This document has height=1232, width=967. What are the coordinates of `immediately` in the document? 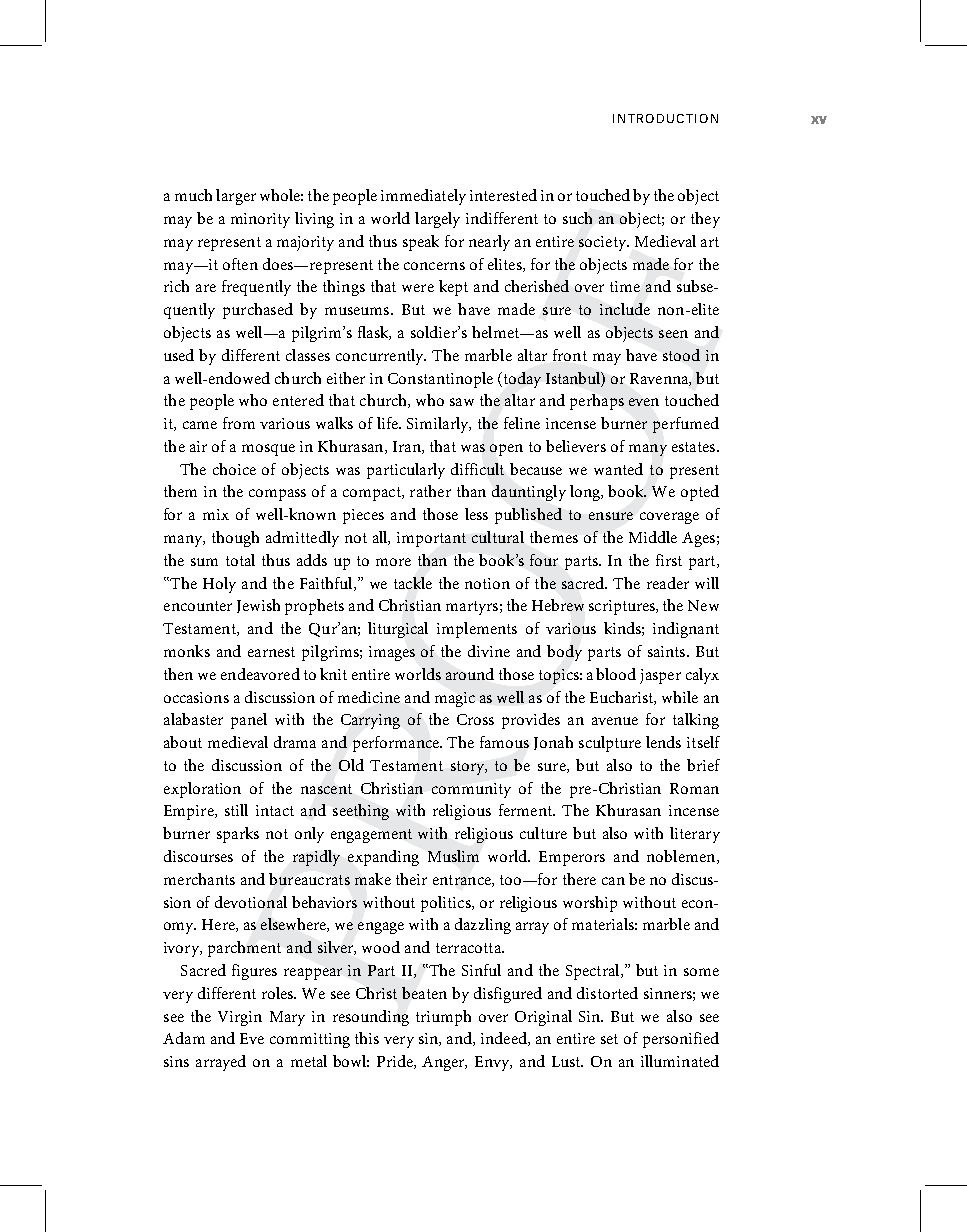 It's located at (423, 197).
